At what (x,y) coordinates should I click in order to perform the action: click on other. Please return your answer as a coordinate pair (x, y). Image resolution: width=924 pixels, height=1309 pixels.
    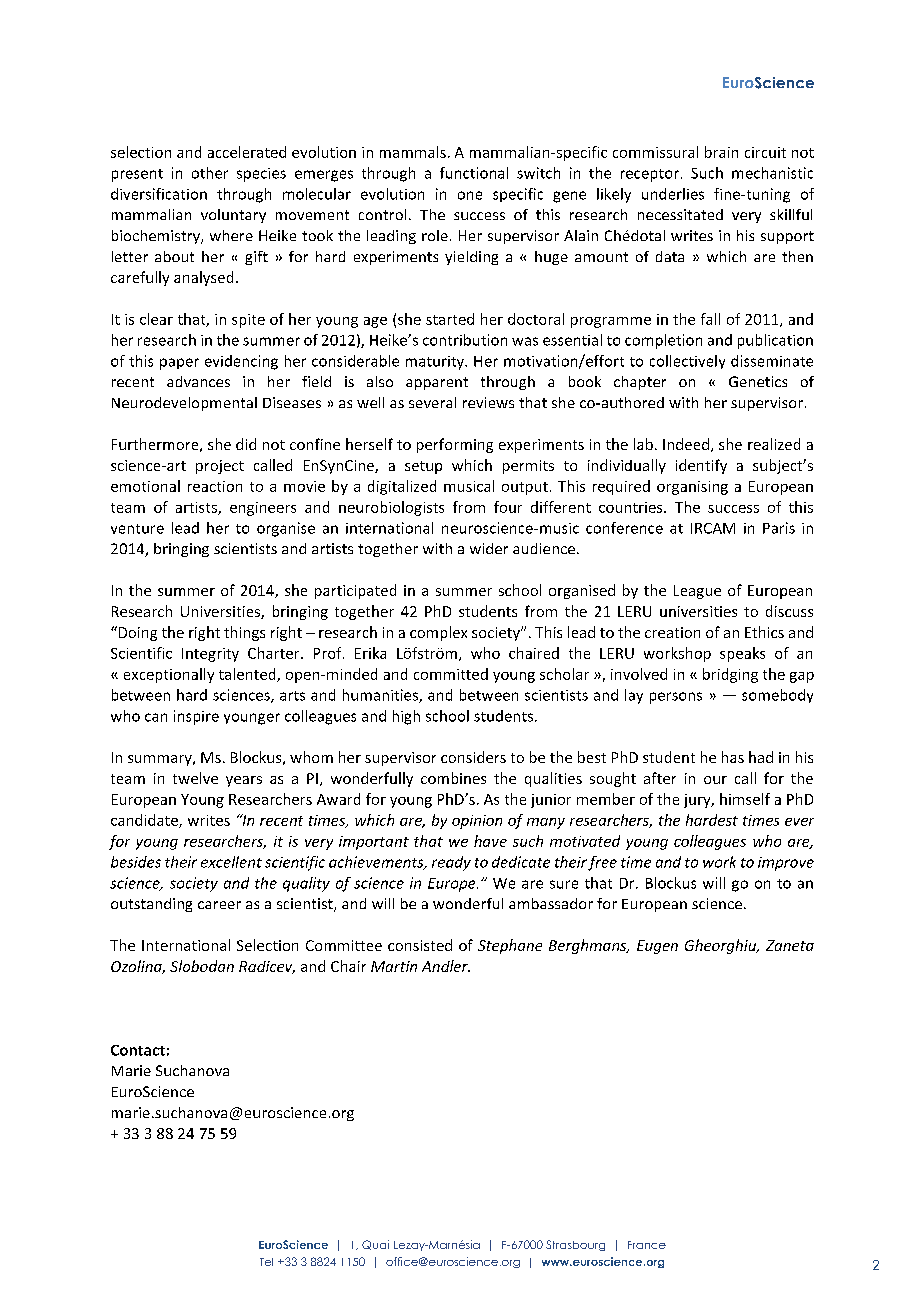
    Looking at the image, I should click on (210, 173).
